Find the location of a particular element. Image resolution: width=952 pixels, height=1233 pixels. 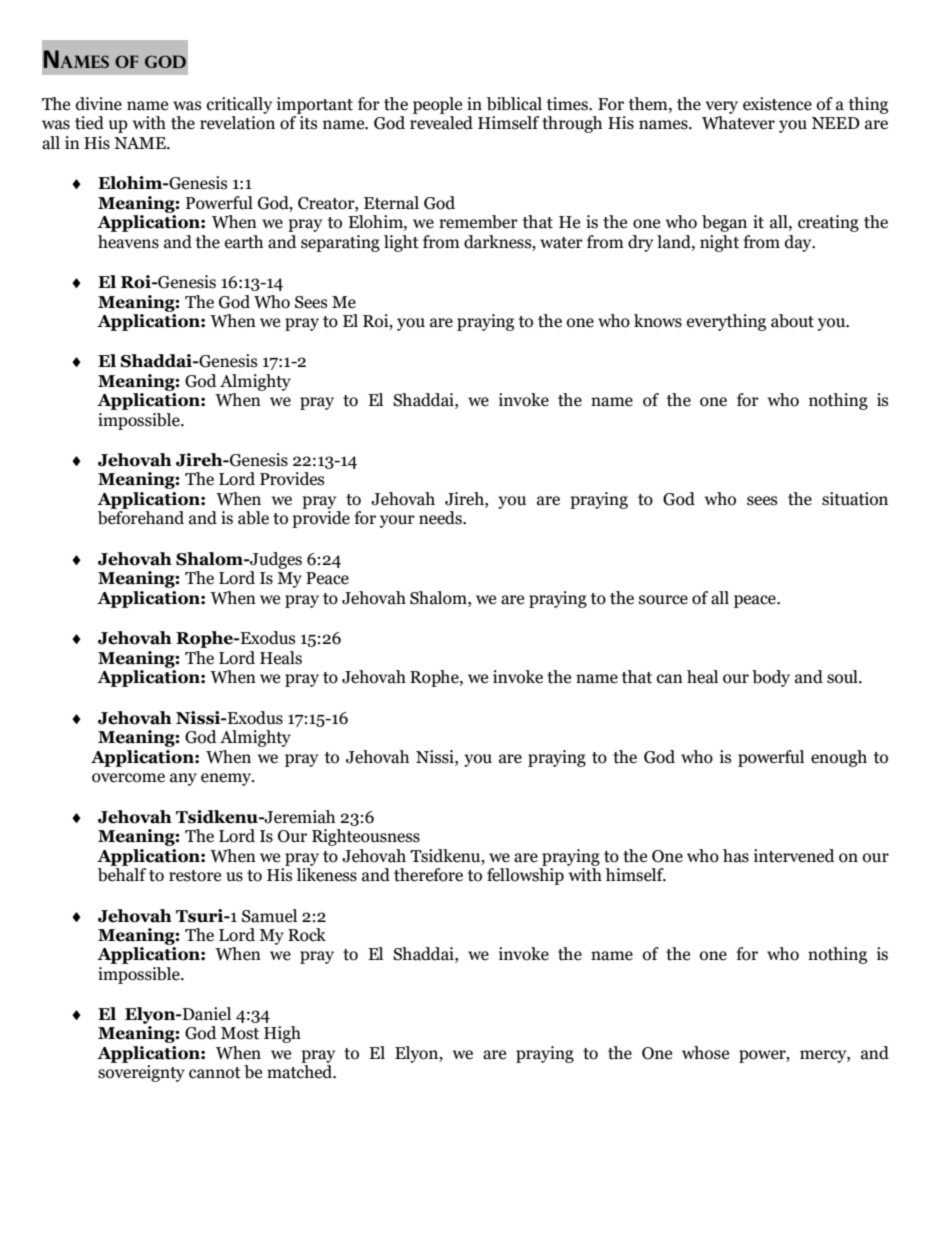

cannot is located at coordinates (215, 1073).
